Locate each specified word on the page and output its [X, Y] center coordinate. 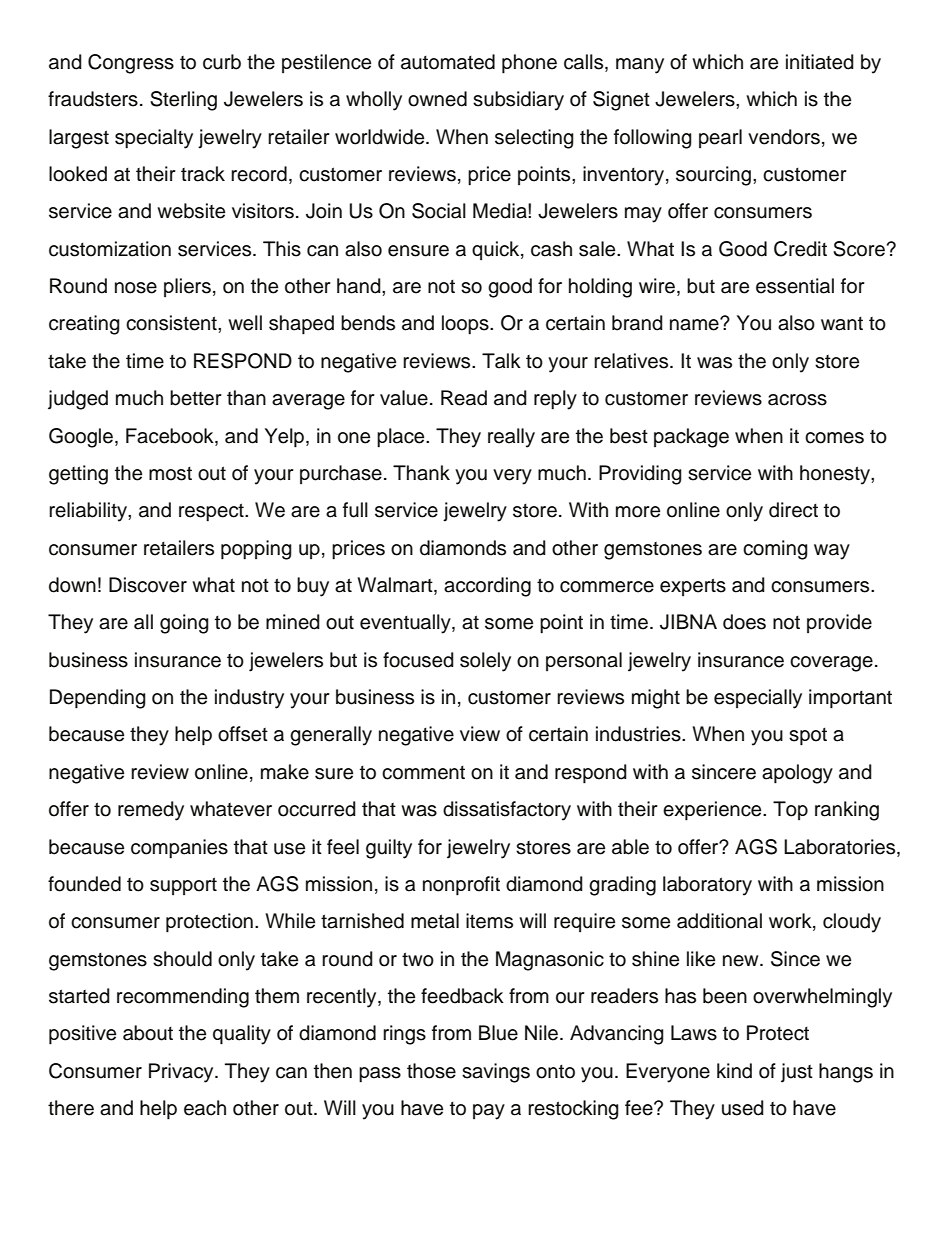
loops [466, 325]
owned [437, 99]
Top [790, 810]
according [487, 587]
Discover [148, 585]
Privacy [182, 1073]
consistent [172, 323]
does [744, 622]
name [695, 324]
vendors [784, 137]
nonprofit [461, 886]
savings [496, 1073]
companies [179, 849]
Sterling [183, 101]
